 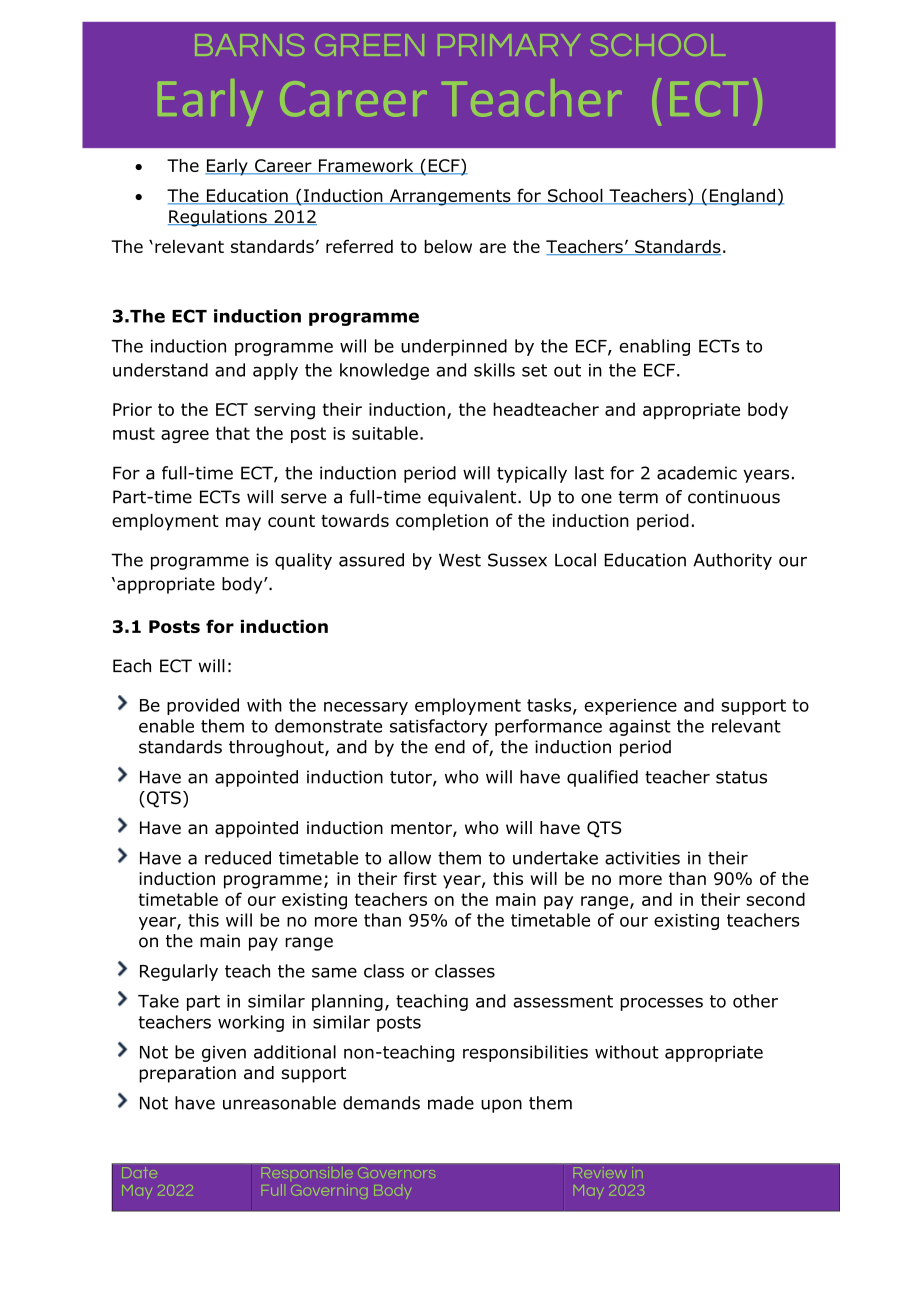 I want to click on provided, so click(x=203, y=706).
